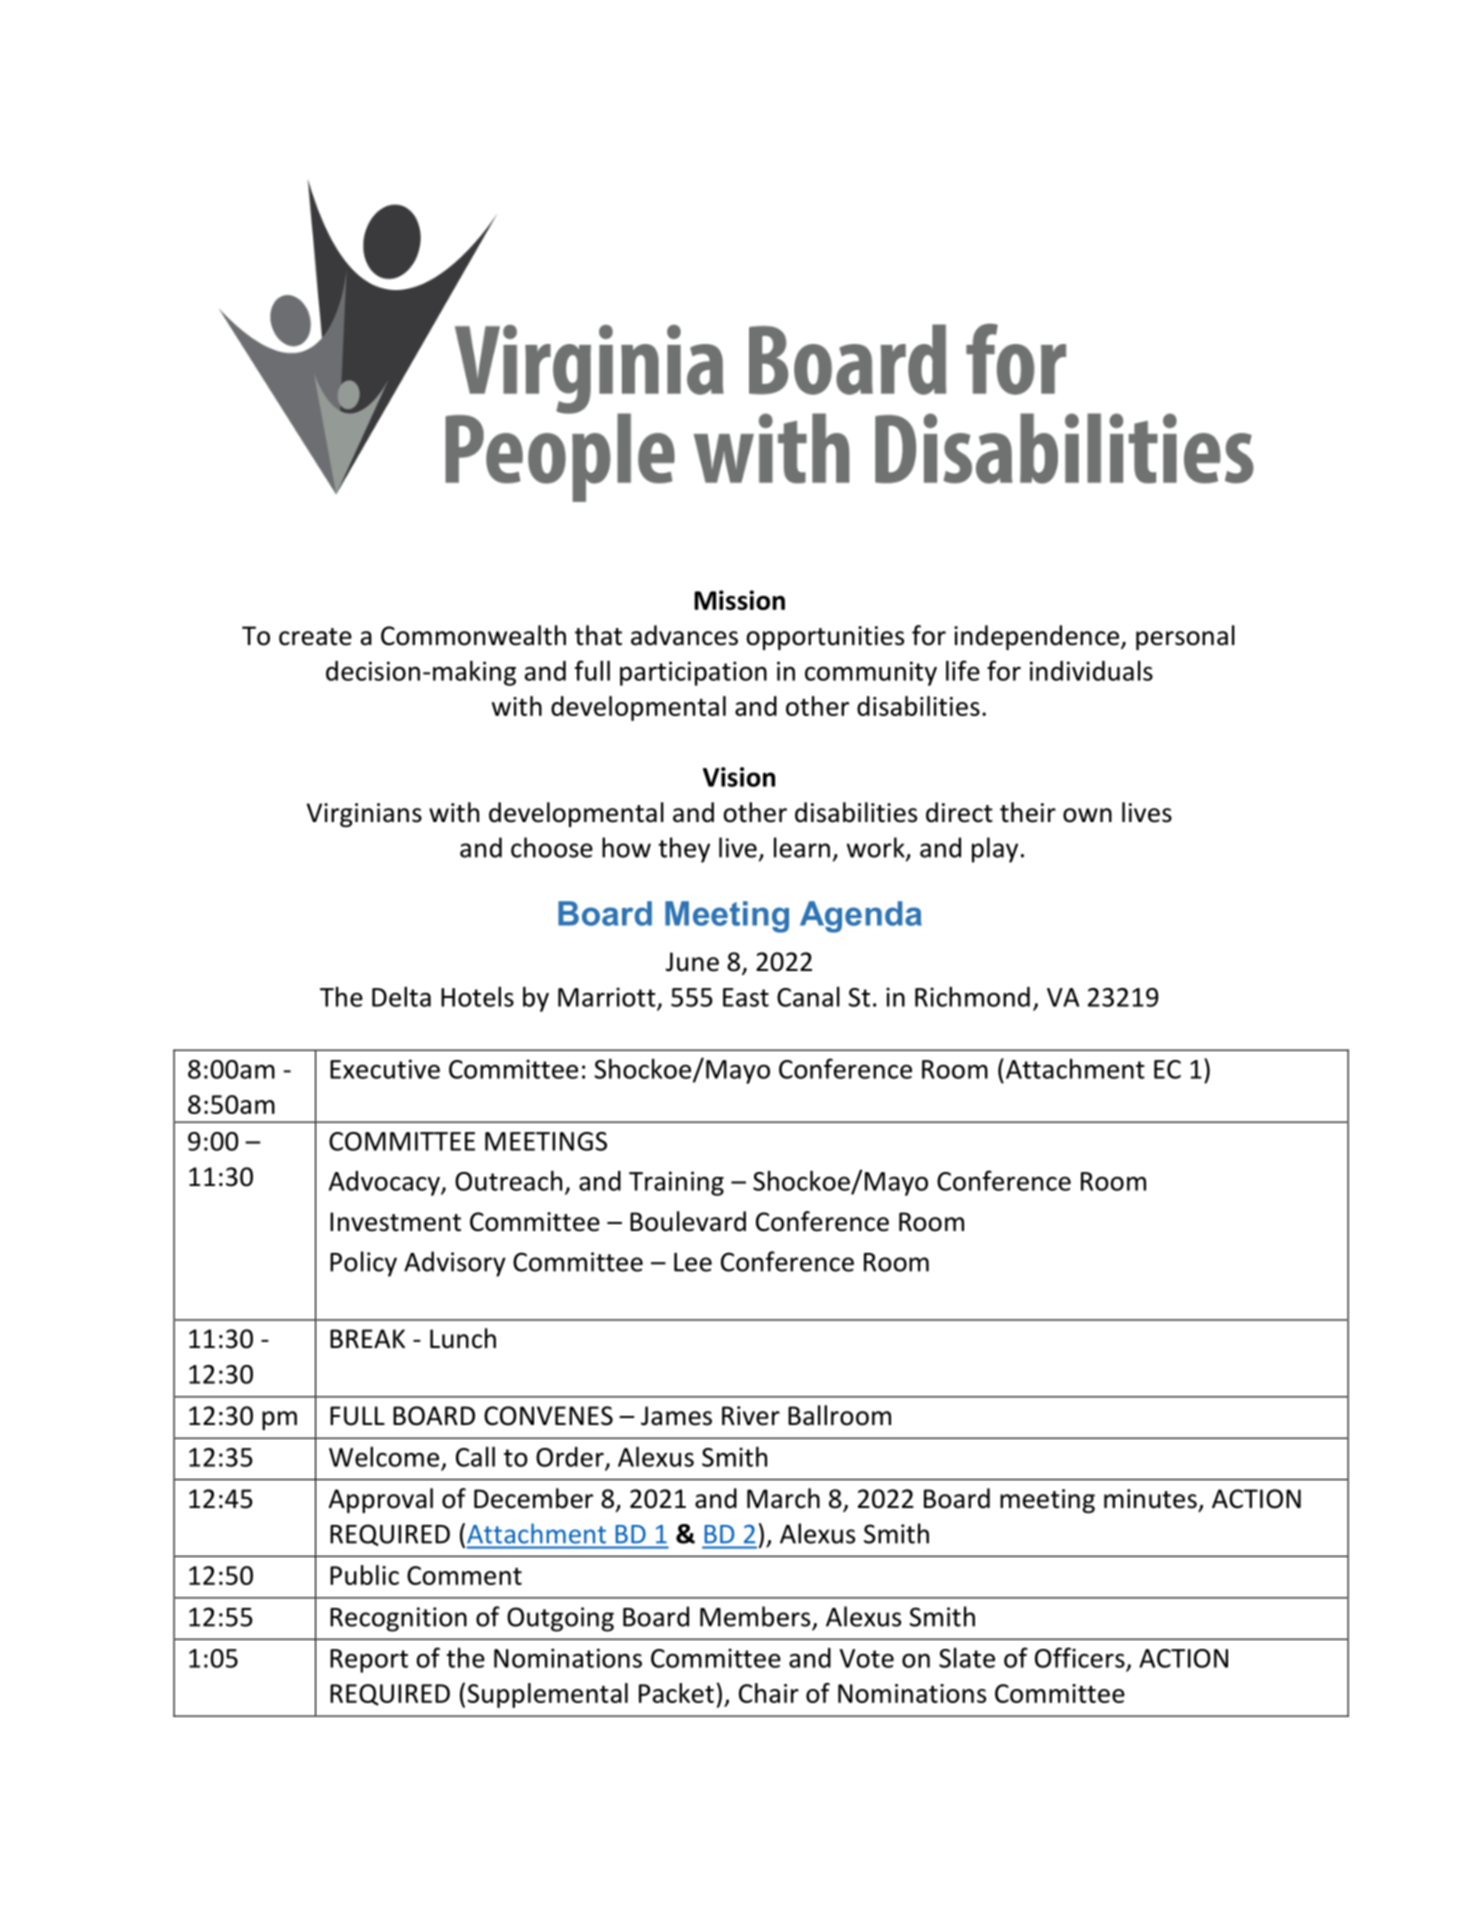 The height and width of the screenshot is (1914, 1479). What do you see at coordinates (473, 635) in the screenshot?
I see `Commonwealth` at bounding box center [473, 635].
